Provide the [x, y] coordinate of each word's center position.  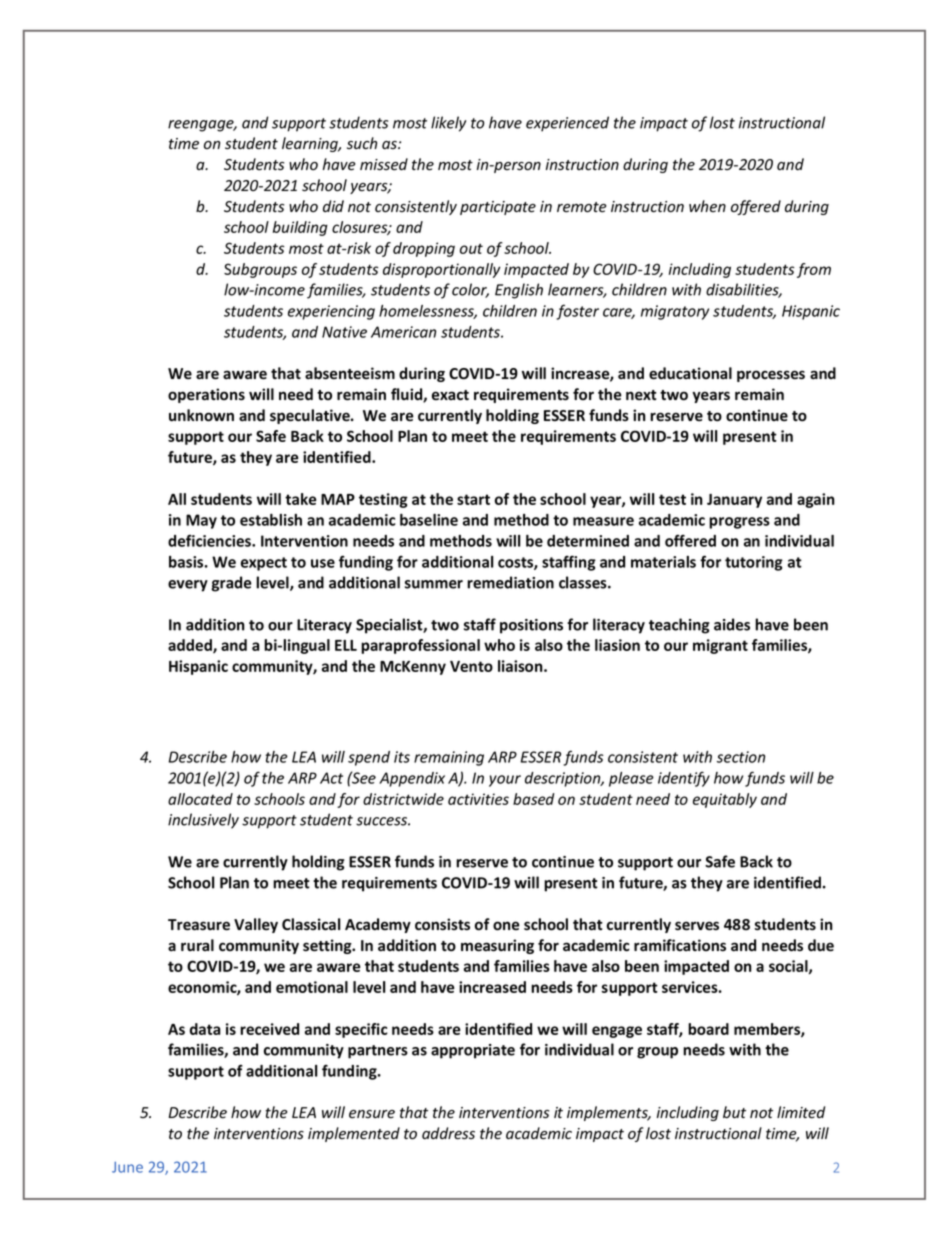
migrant [720, 646]
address [448, 1133]
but [734, 1112]
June [127, 1167]
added [191, 646]
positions [531, 626]
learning [311, 144]
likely [448, 124]
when [707, 206]
